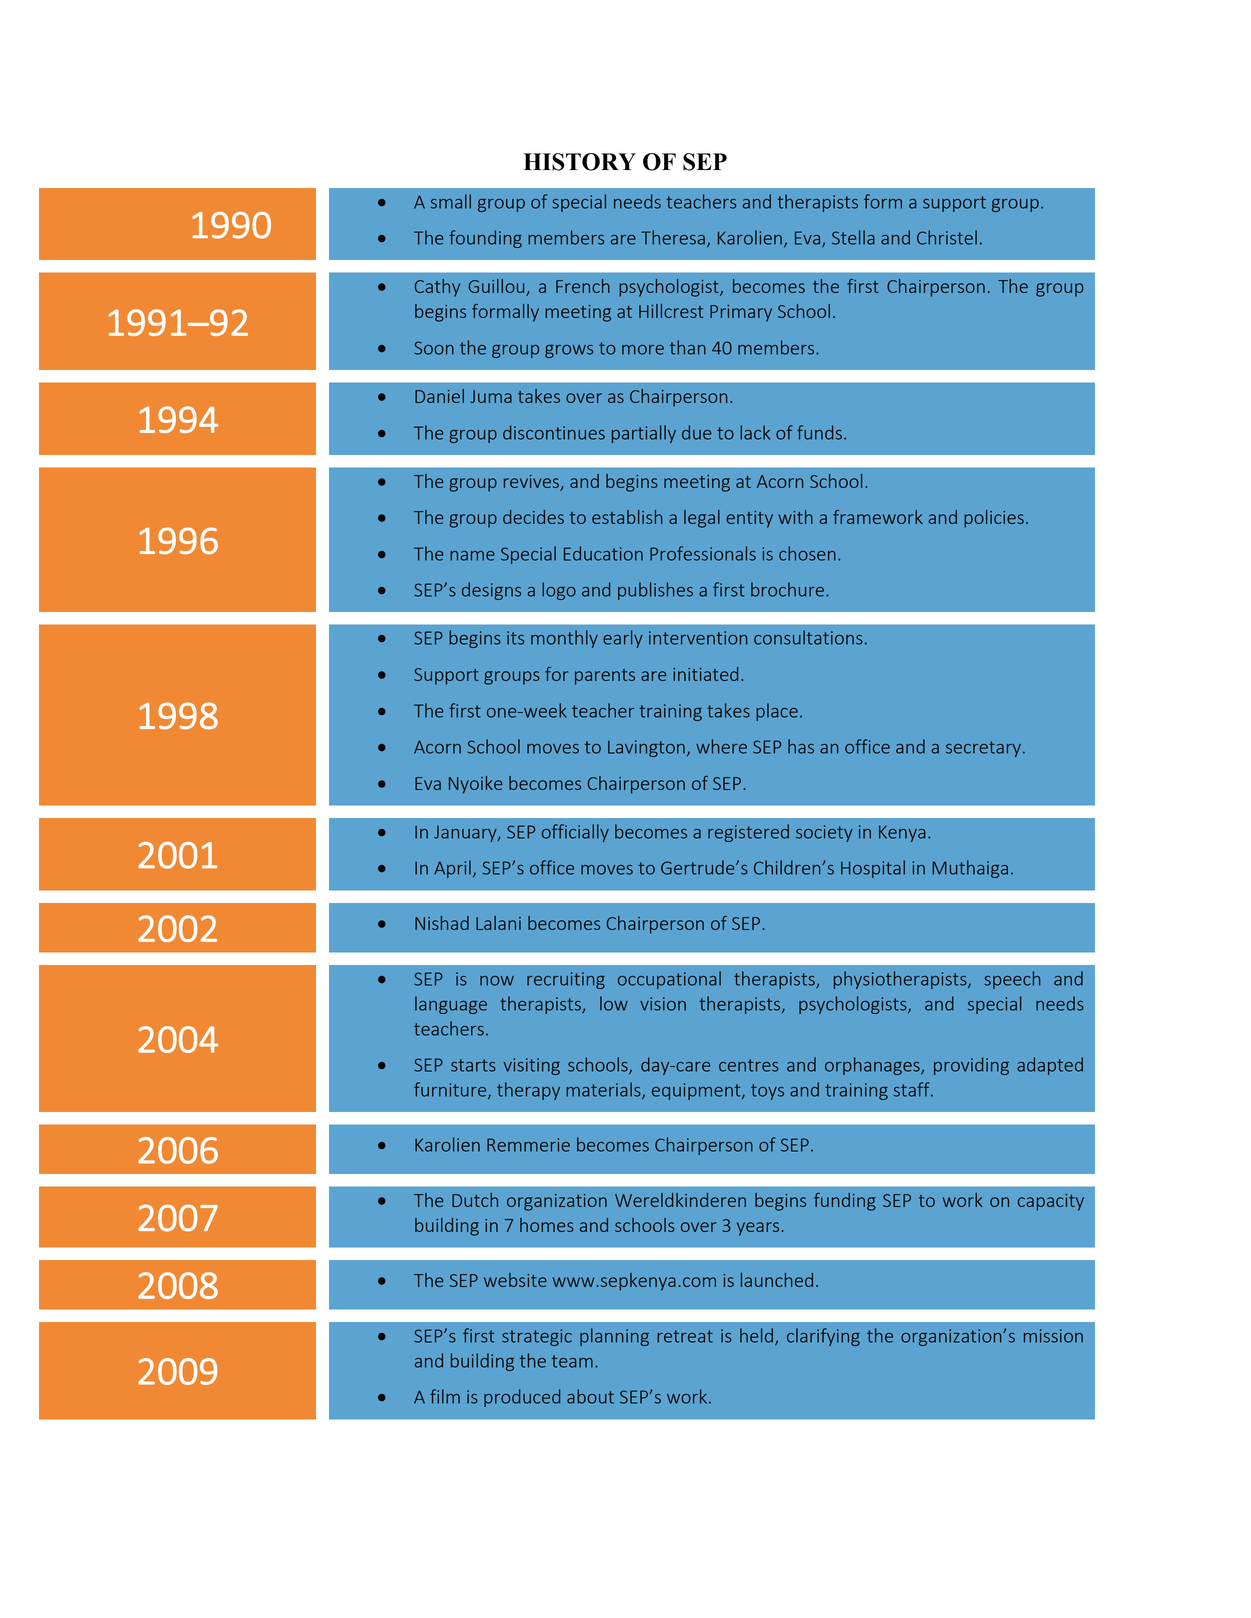  I want to click on speech, so click(1012, 980).
